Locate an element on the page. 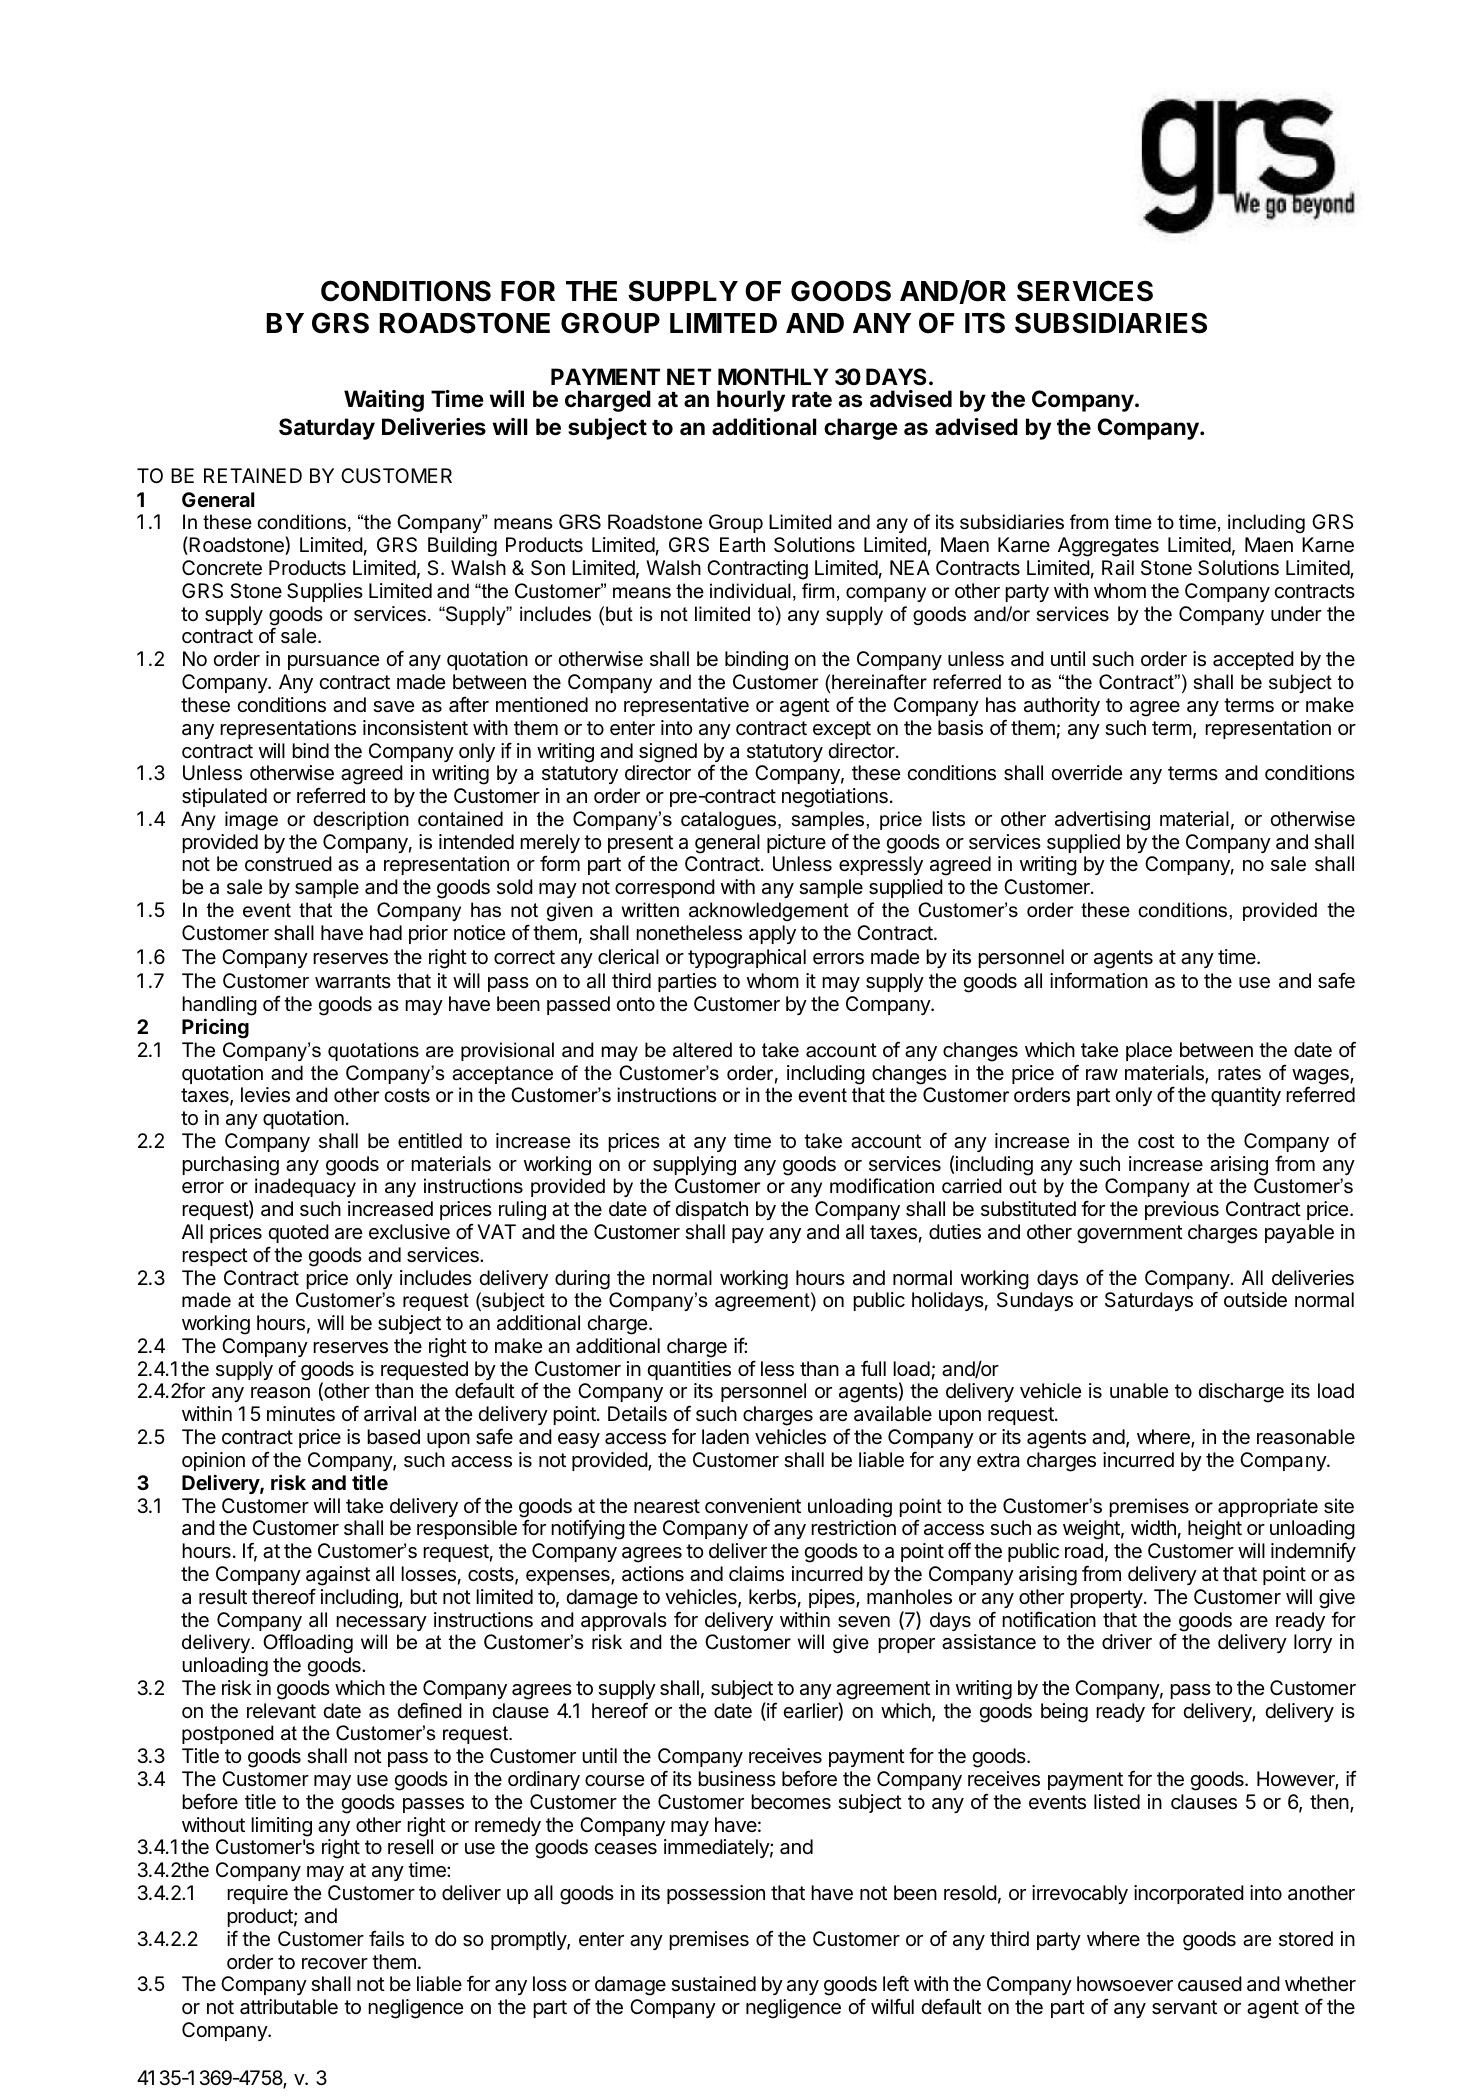  hourly is located at coordinates (751, 401).
